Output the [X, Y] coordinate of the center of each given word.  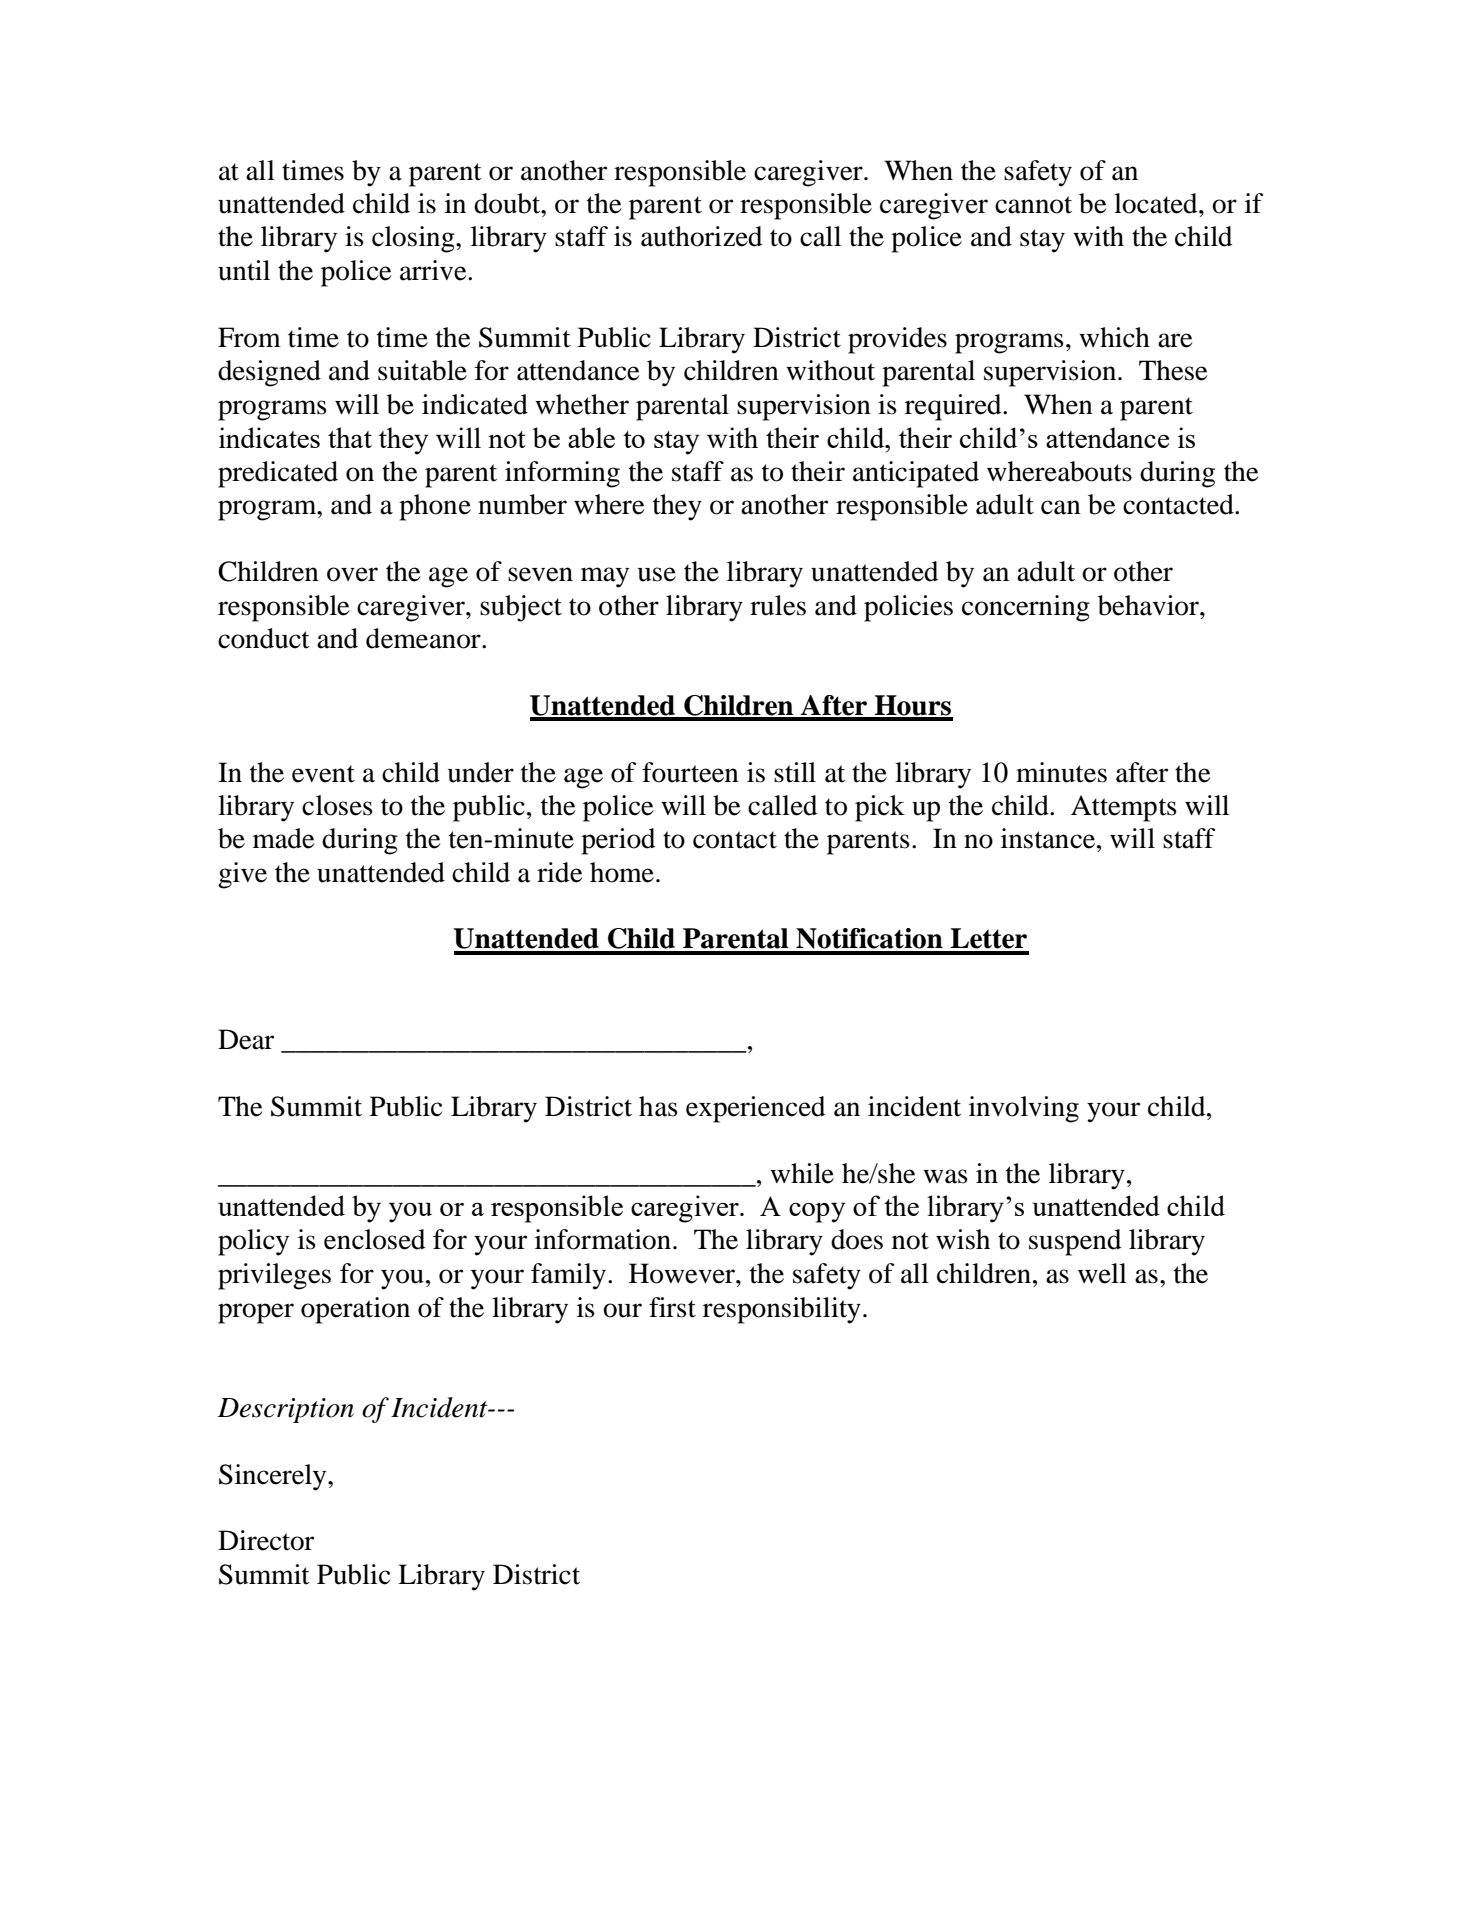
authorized [702, 236]
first [672, 1307]
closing [414, 239]
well [1102, 1273]
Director [266, 1540]
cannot [1033, 205]
